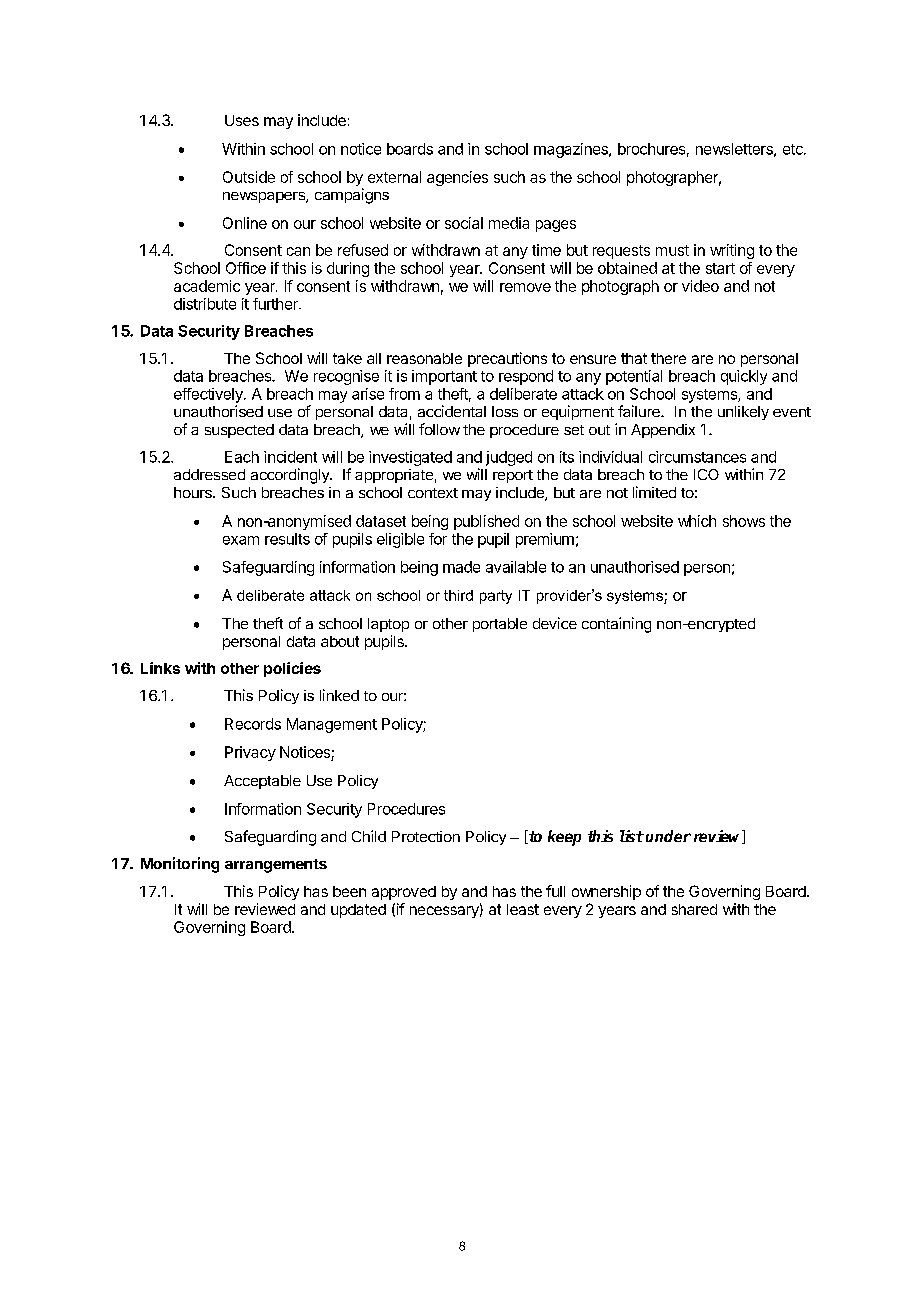 Image resolution: width=924 pixels, height=1308 pixels. I want to click on shared, so click(694, 909).
